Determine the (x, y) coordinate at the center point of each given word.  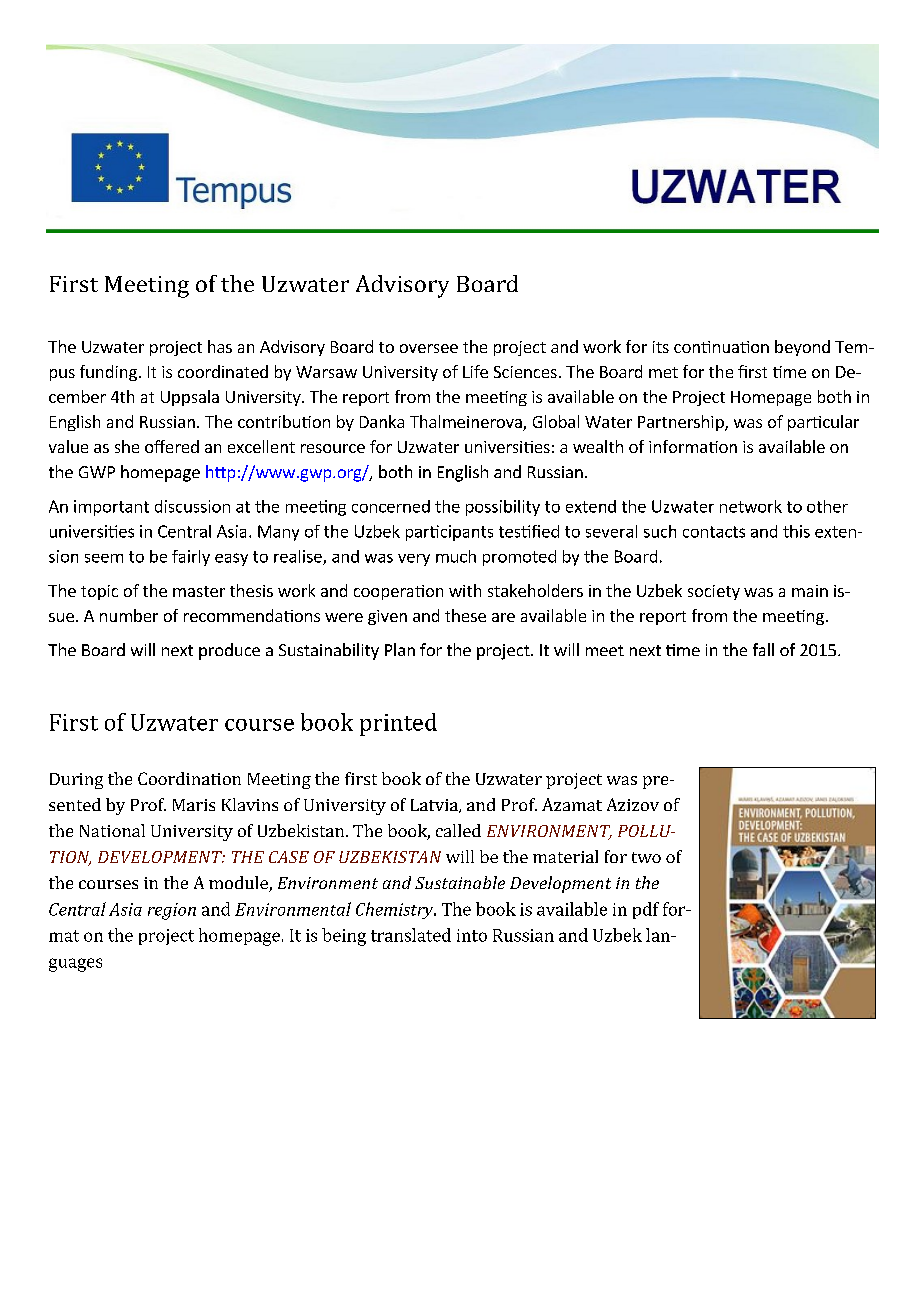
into (472, 935)
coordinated (223, 371)
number (129, 615)
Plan (400, 649)
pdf (646, 910)
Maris (194, 805)
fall (763, 649)
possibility (503, 508)
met (663, 372)
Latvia (435, 806)
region (172, 911)
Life (475, 371)
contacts (714, 532)
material (565, 856)
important (111, 508)
